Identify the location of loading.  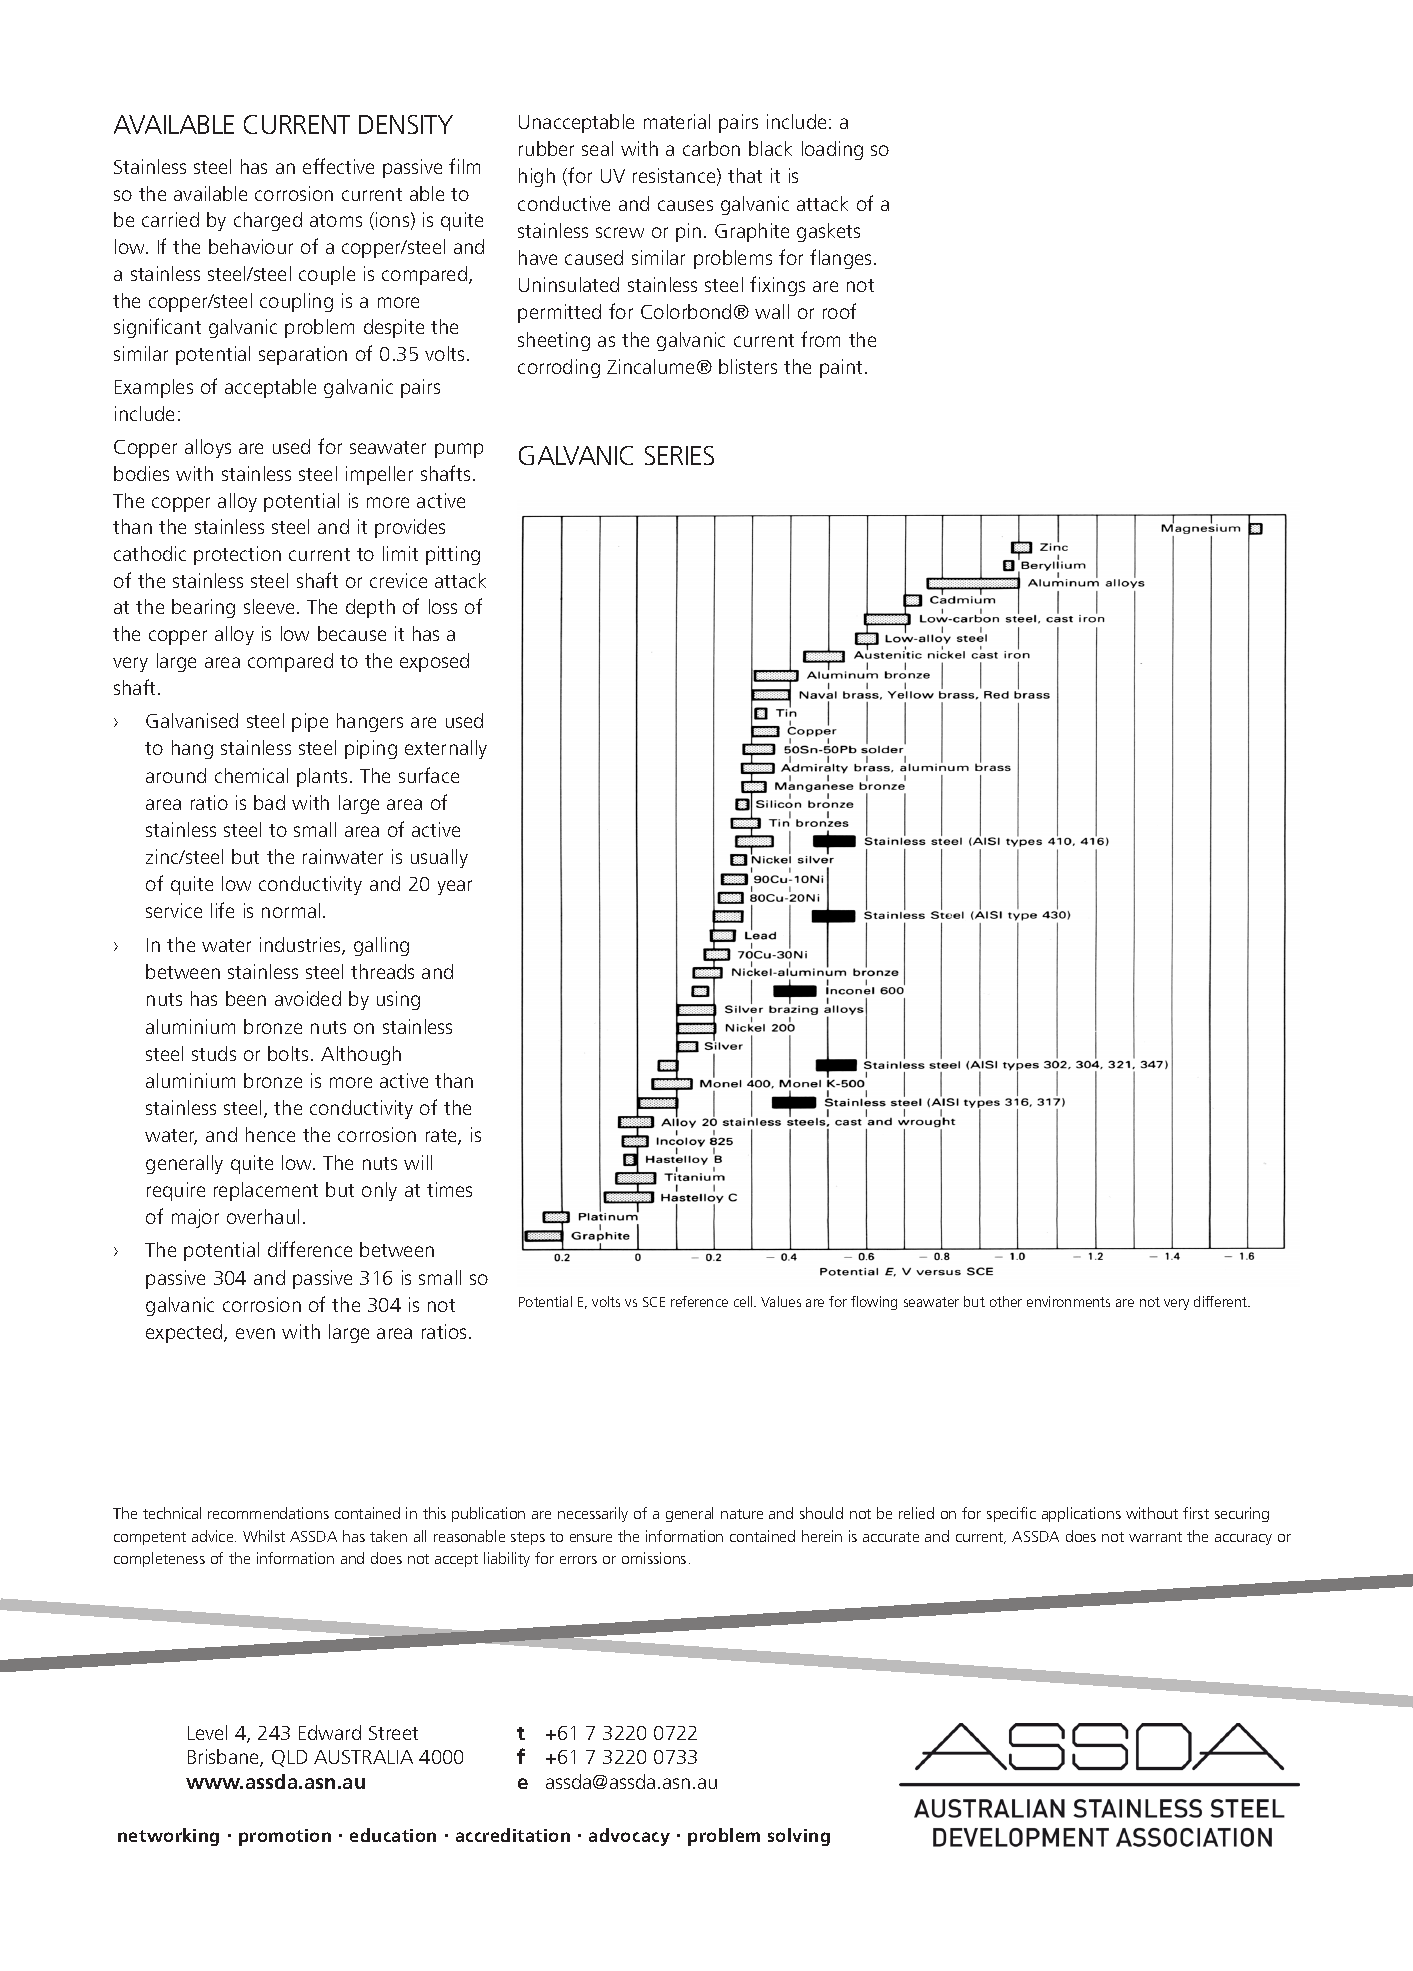
(832, 150).
